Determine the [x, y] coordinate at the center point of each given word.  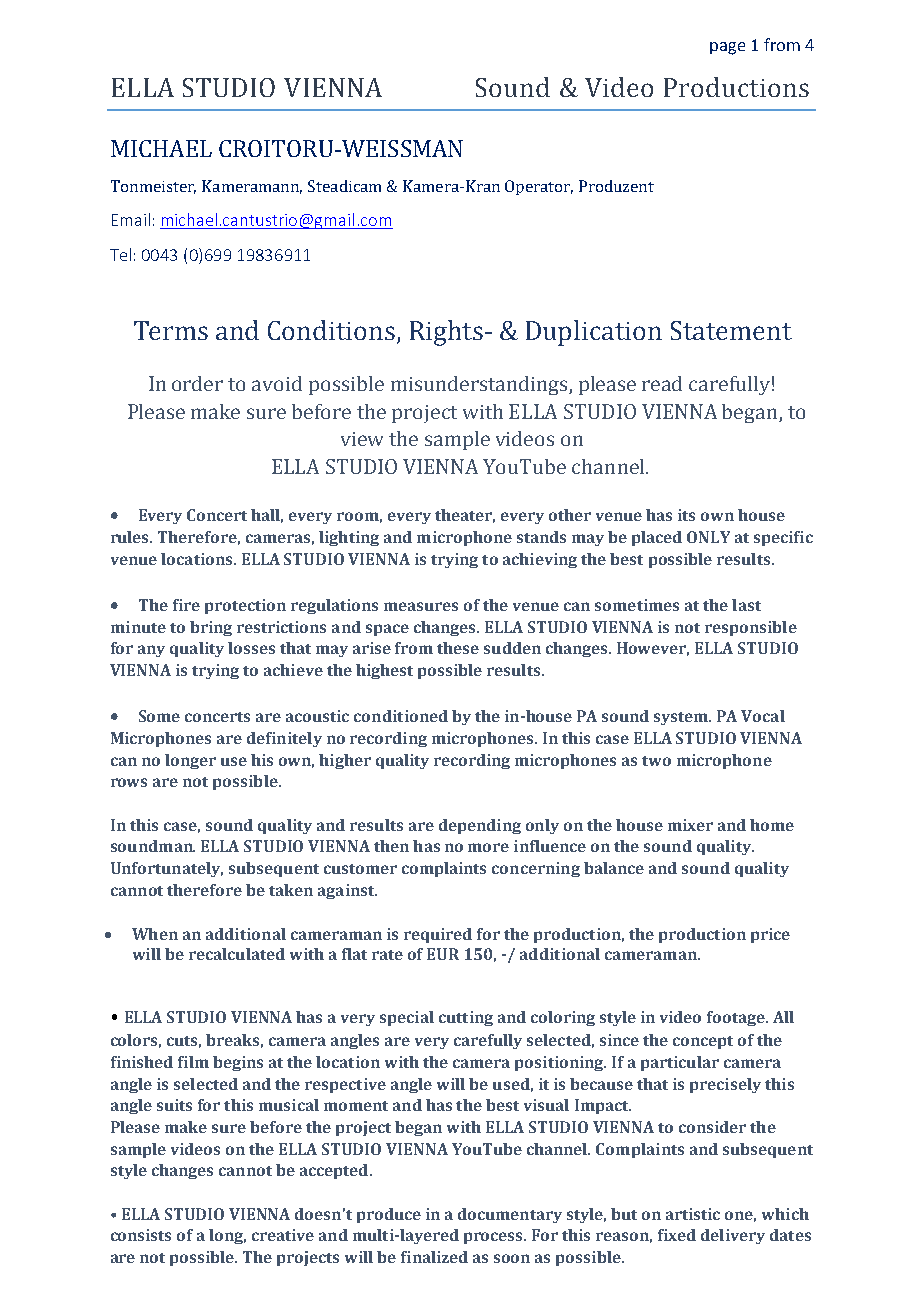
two [656, 761]
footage [737, 1018]
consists [141, 1235]
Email [131, 219]
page [727, 48]
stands [541, 537]
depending [480, 826]
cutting [466, 1018]
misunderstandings [480, 385]
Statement [731, 330]
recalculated [237, 954]
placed [657, 538]
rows [129, 782]
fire [186, 605]
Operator [539, 187]
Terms [171, 330]
